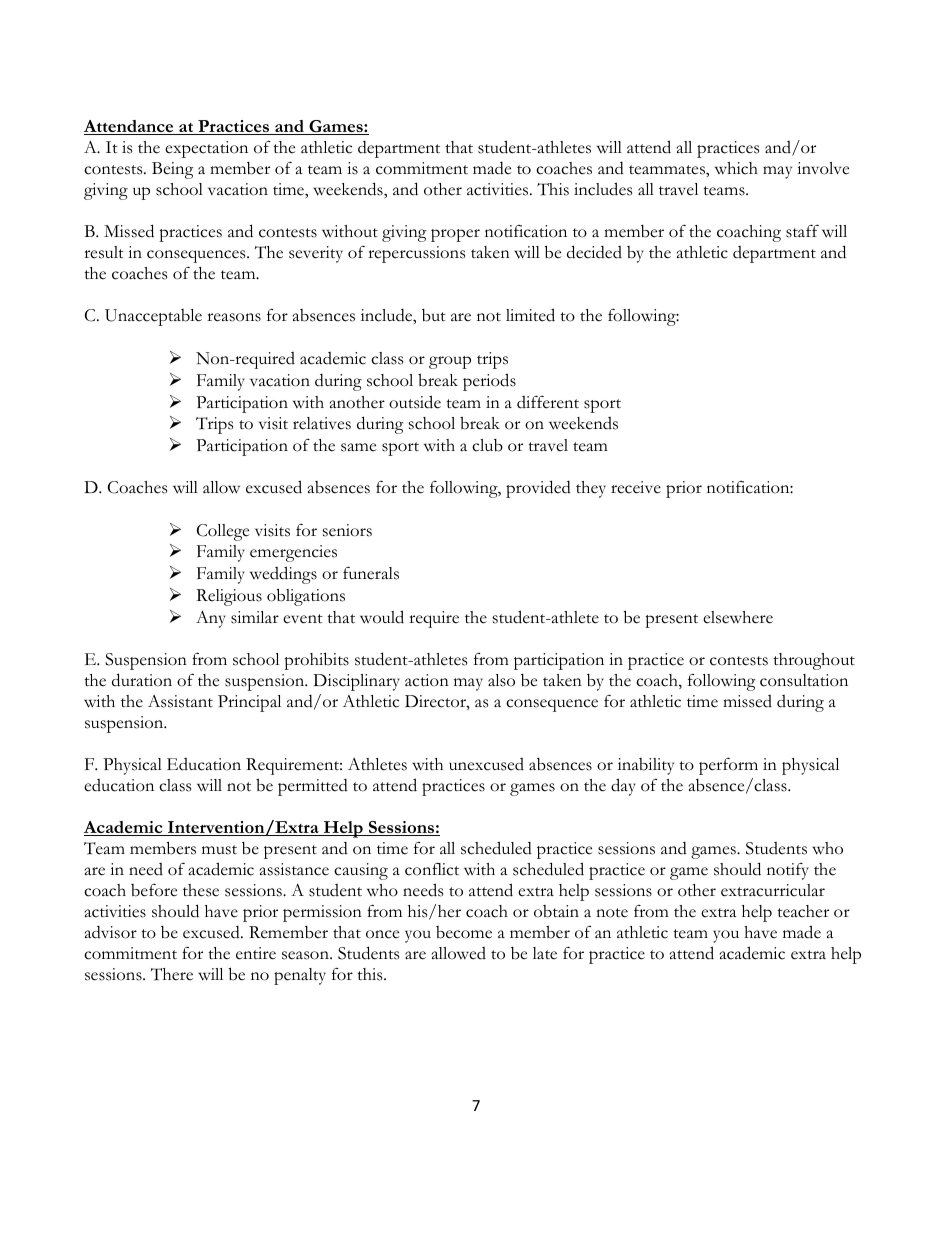 The width and height of the screenshot is (952, 1233). Describe the element at coordinates (223, 532) in the screenshot. I see `College` at that location.
